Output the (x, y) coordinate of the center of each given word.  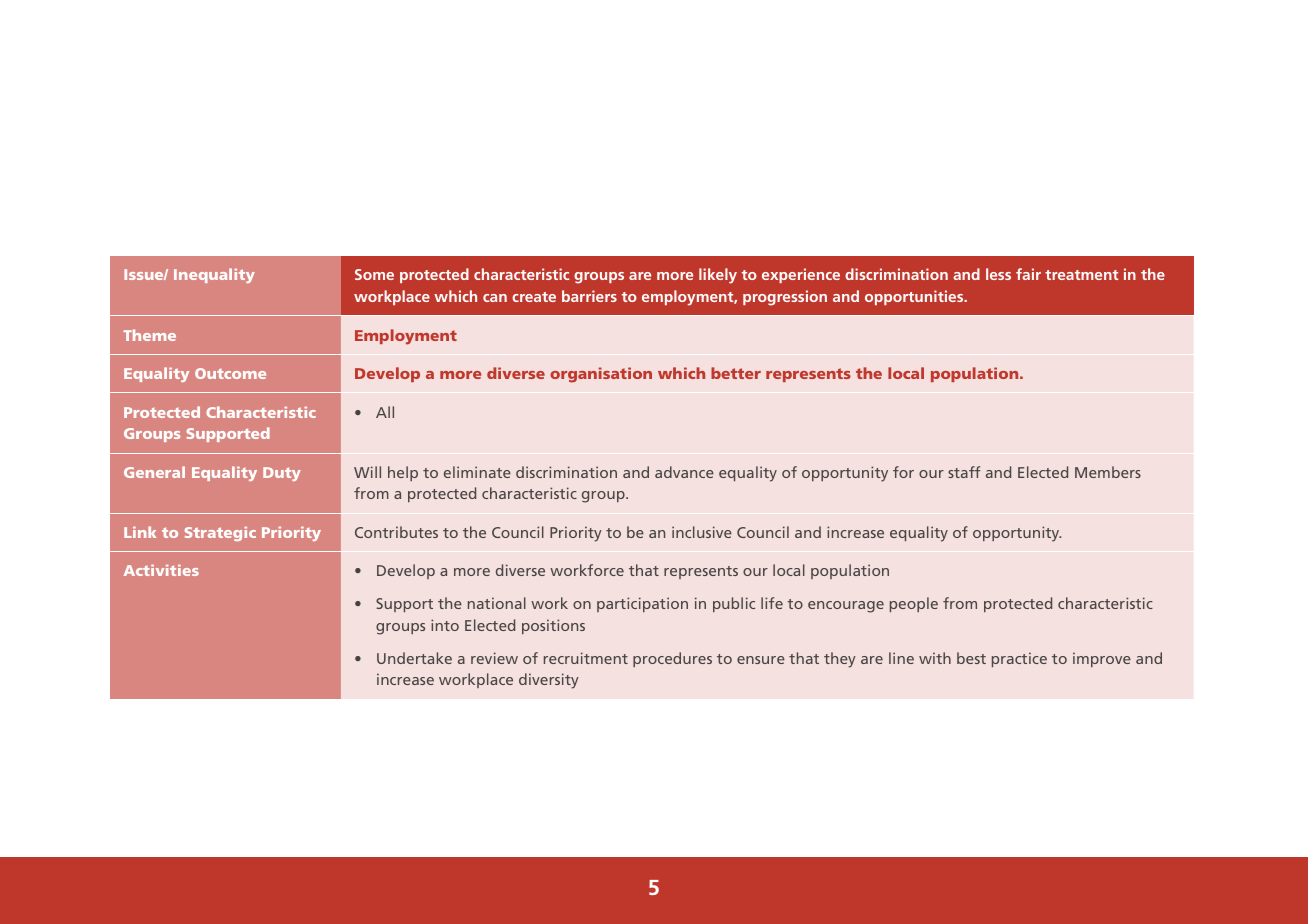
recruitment (586, 658)
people (914, 604)
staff (964, 472)
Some (374, 274)
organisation (601, 375)
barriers (589, 296)
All (385, 412)
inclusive (702, 532)
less (998, 274)
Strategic (220, 534)
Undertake (414, 658)
